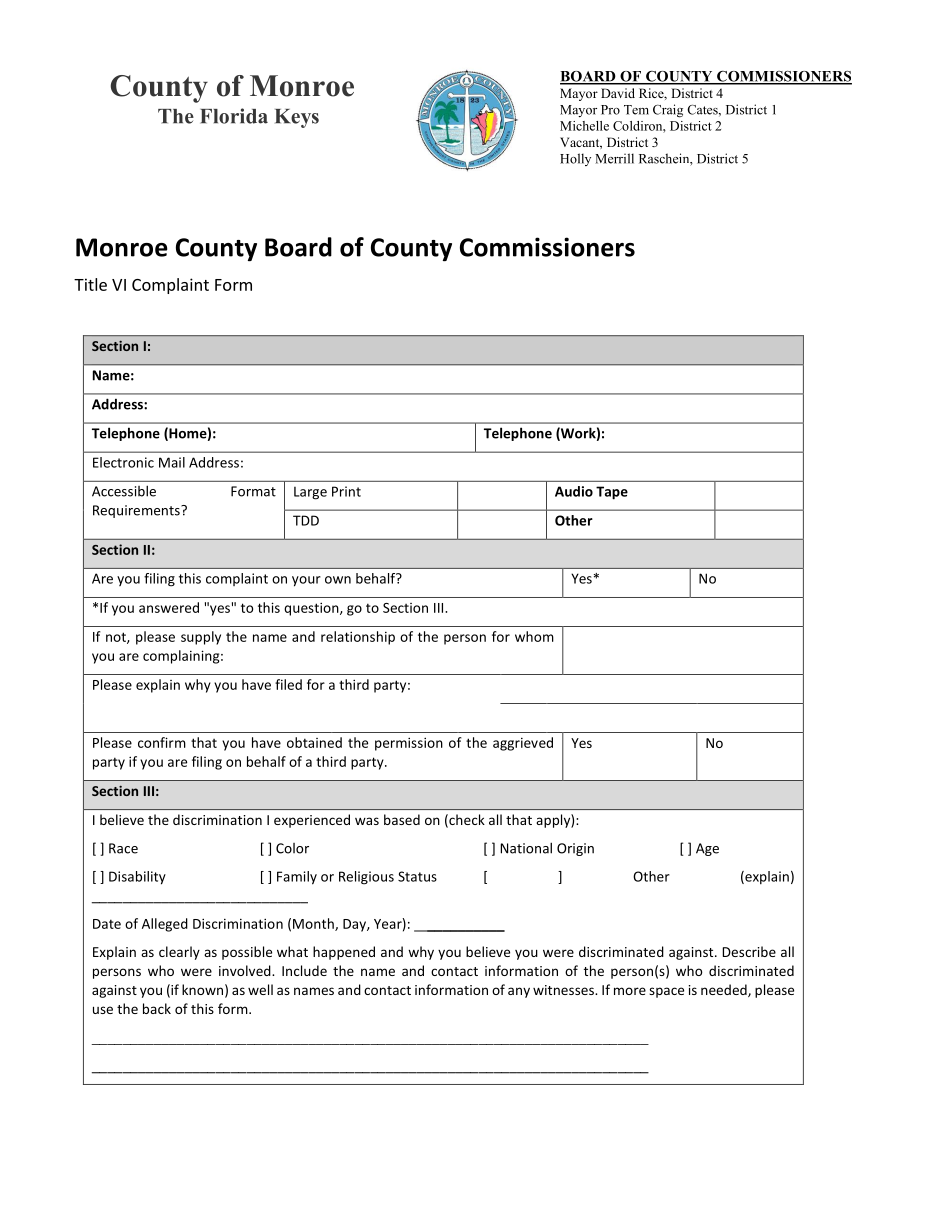 This page has height=1232, width=952. Describe the element at coordinates (234, 116) in the page. I see `Florida` at that location.
